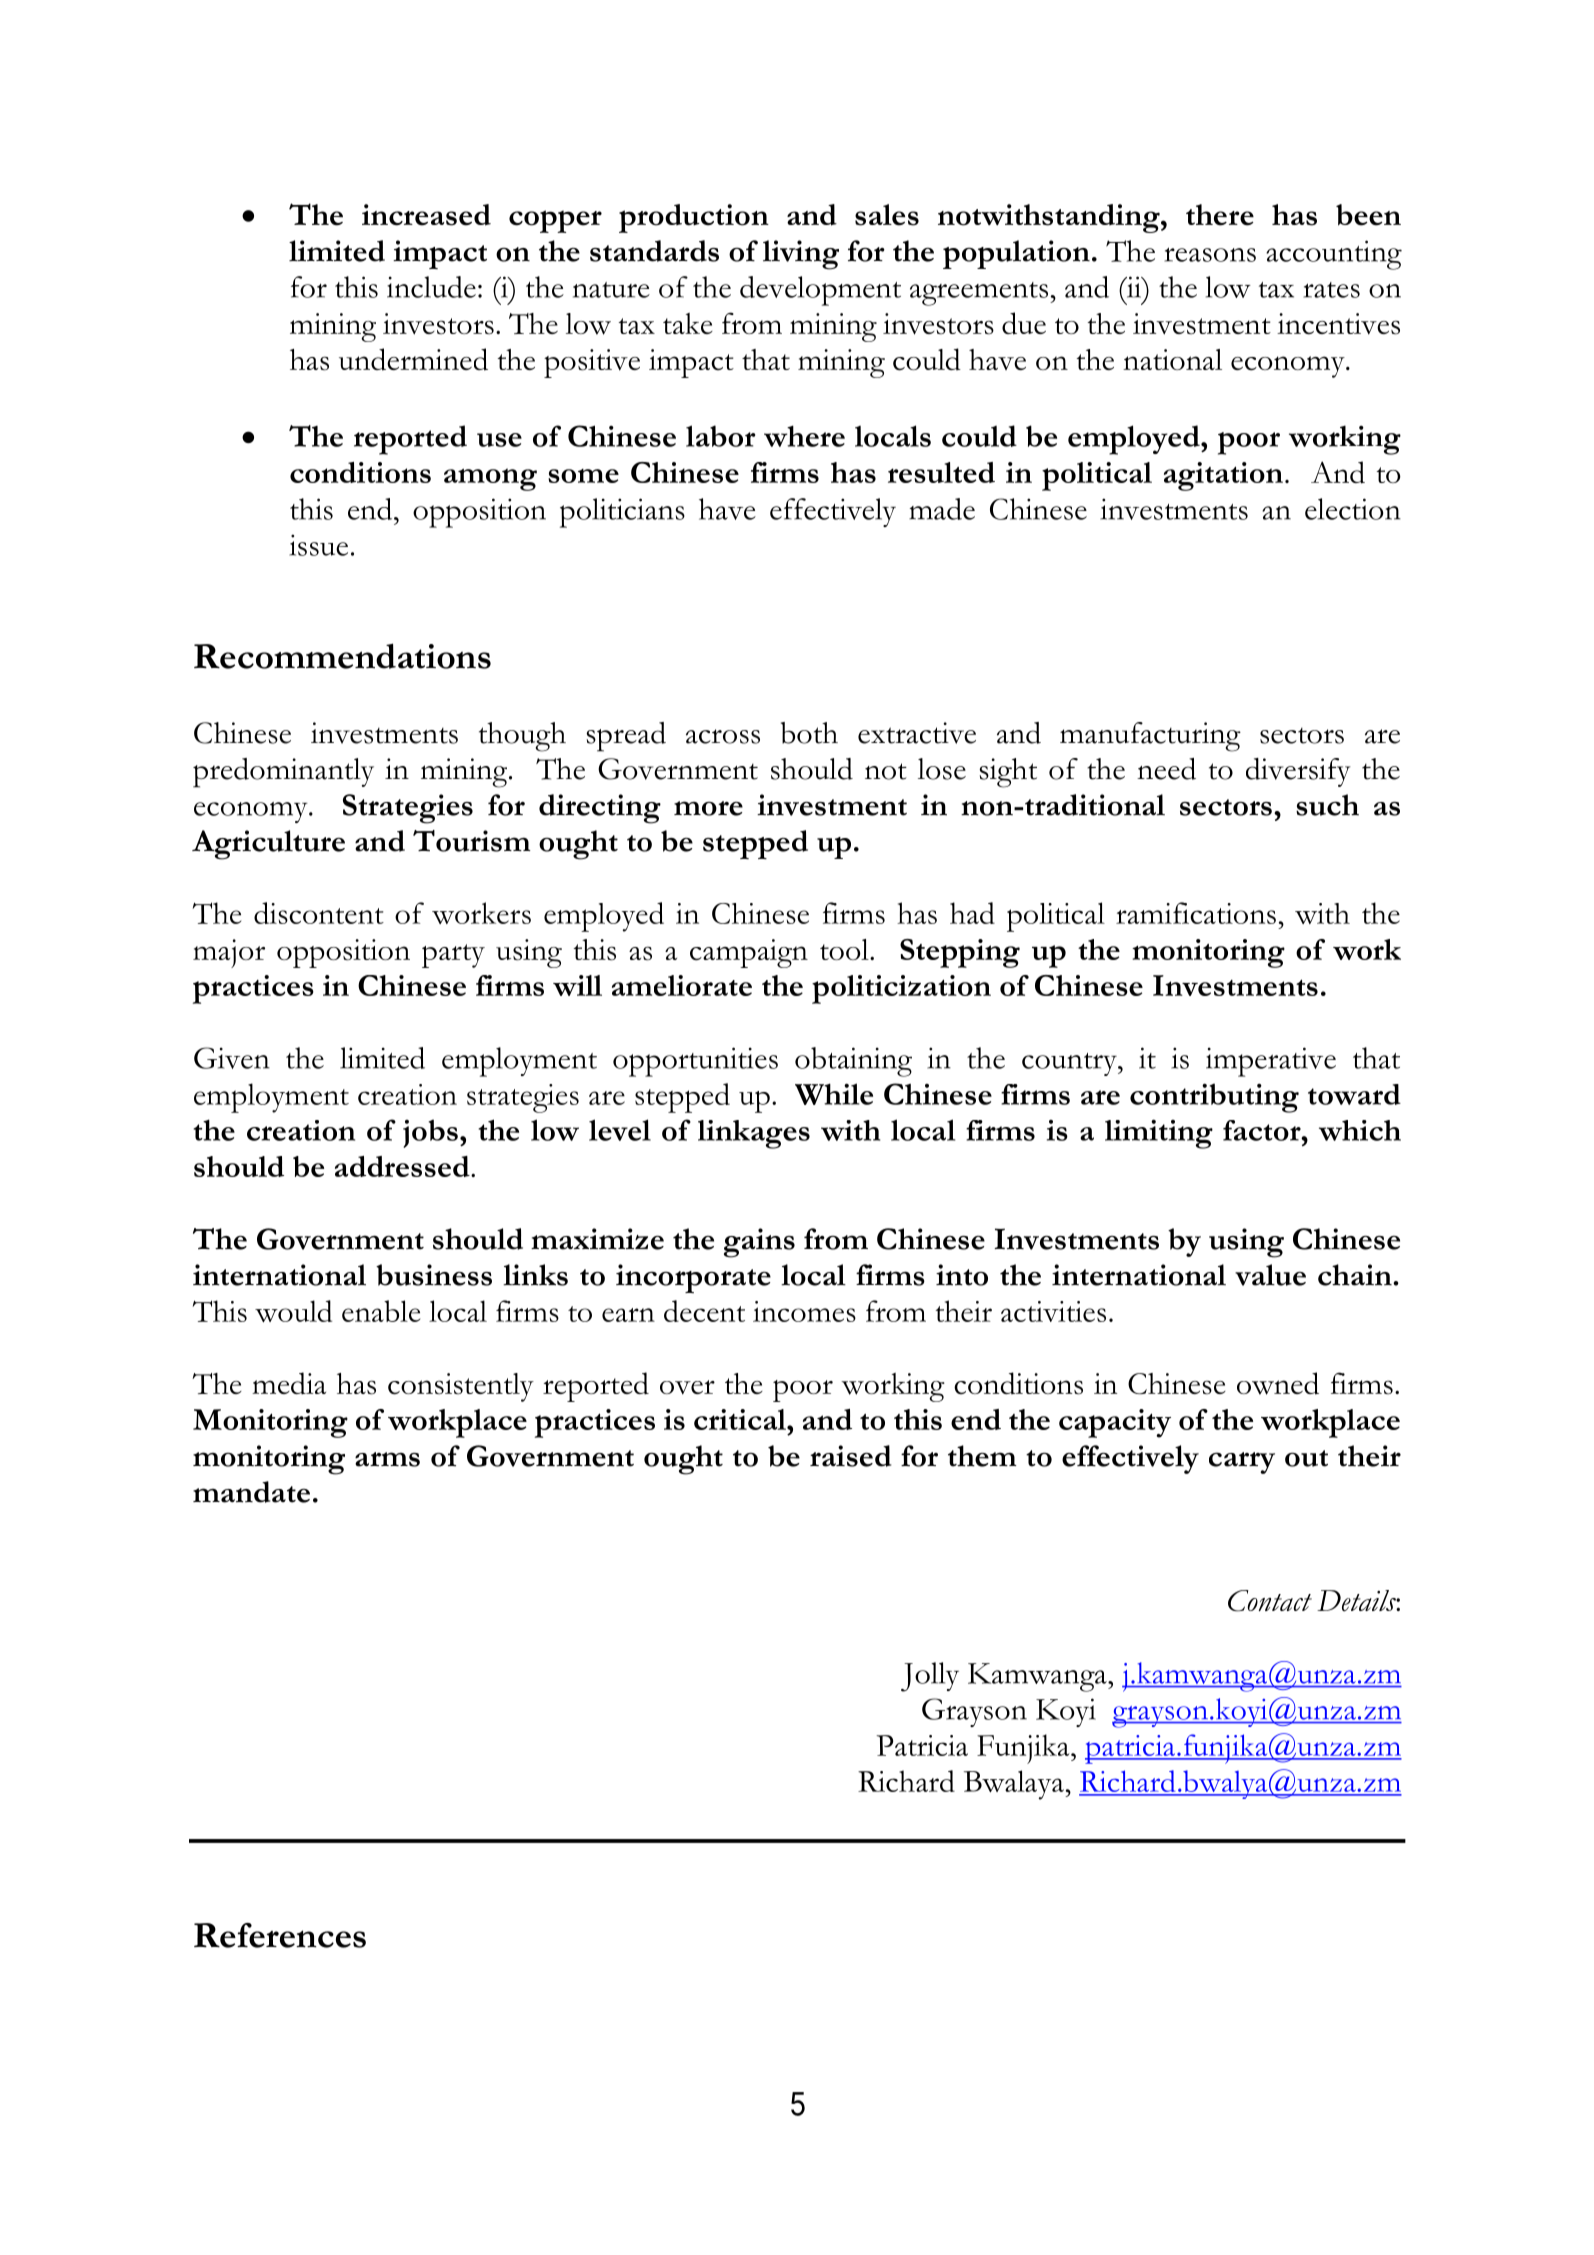 The width and height of the page is (1594, 2255). Describe the element at coordinates (280, 1935) in the page. I see `References` at that location.
